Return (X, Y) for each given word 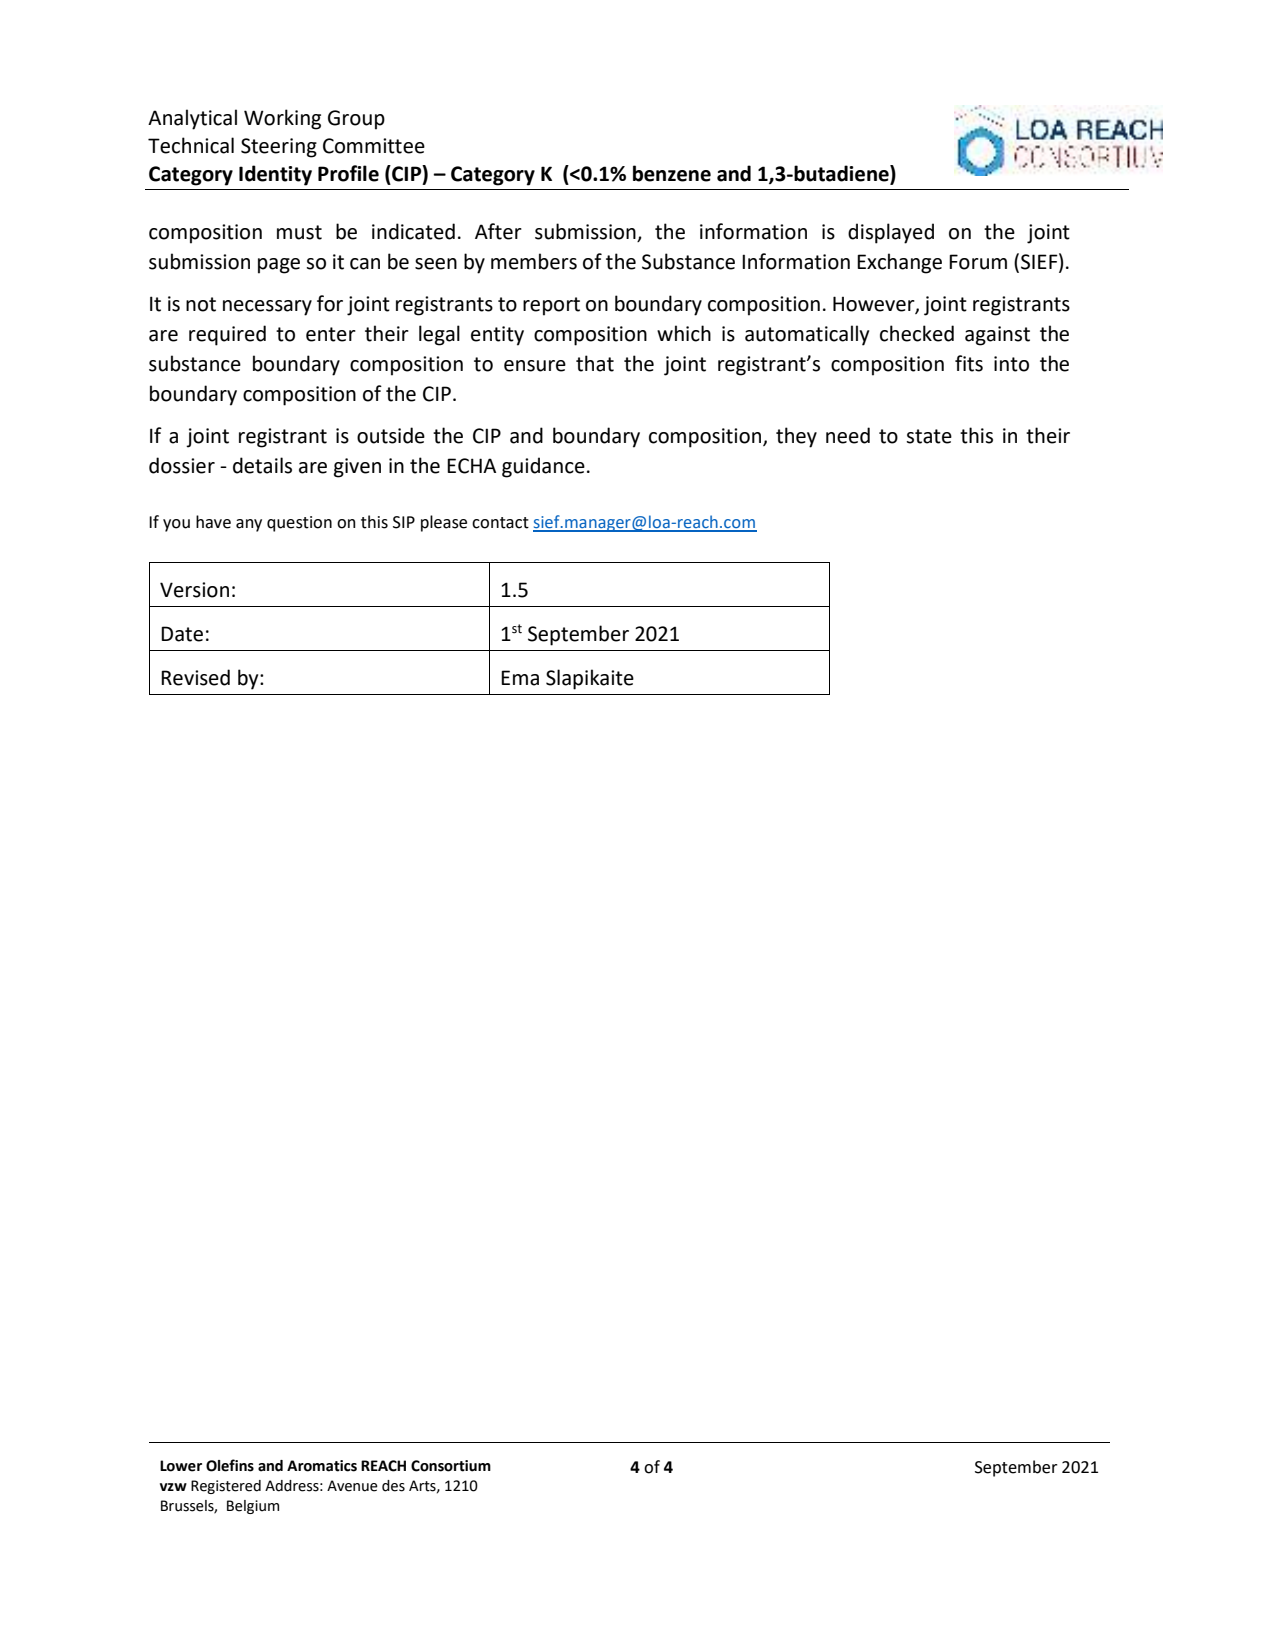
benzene (672, 173)
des (393, 1486)
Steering (279, 148)
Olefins (230, 1465)
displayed (891, 233)
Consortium (451, 1466)
